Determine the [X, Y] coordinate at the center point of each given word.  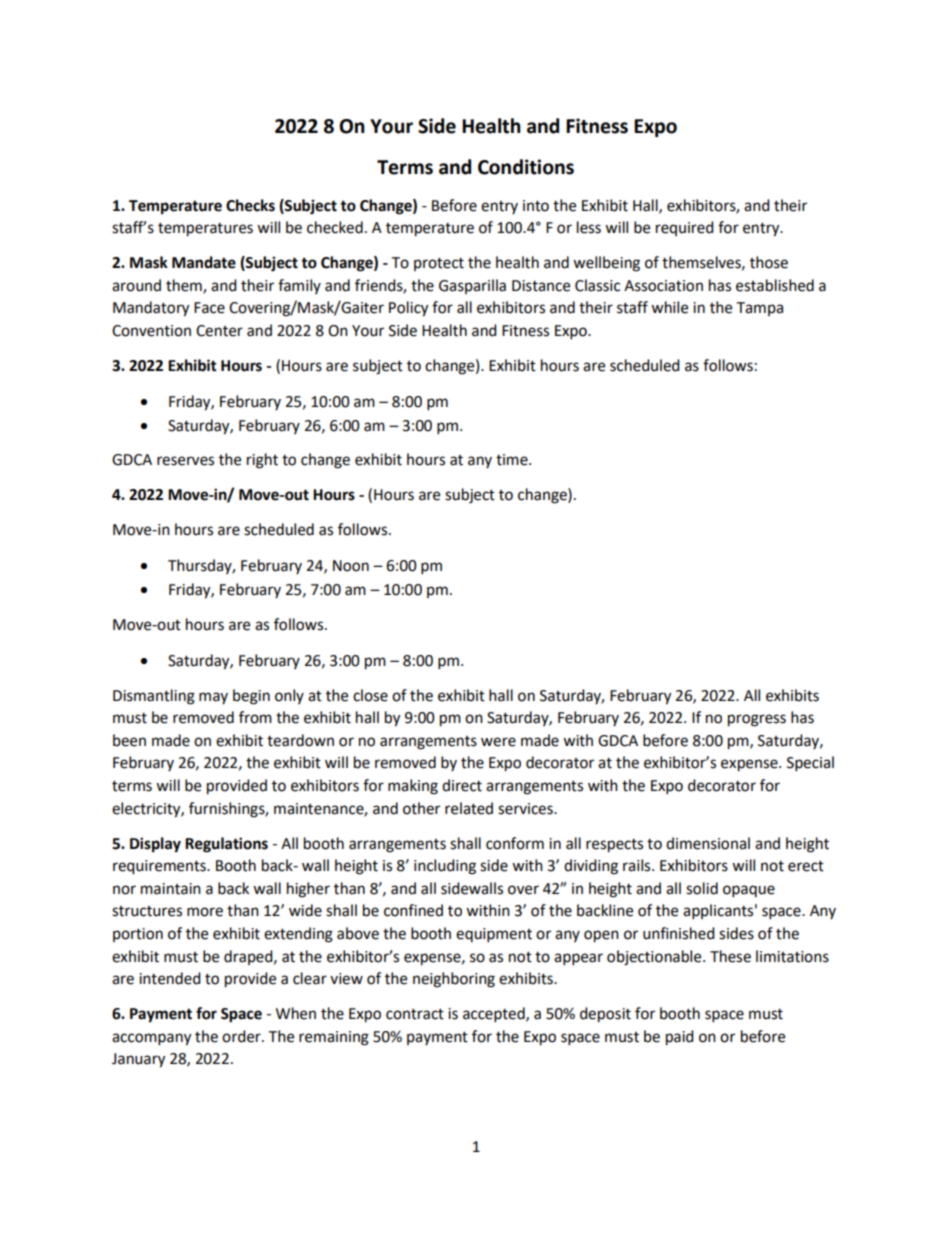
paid [680, 1038]
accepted [495, 1015]
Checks [250, 205]
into [536, 206]
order [242, 1036]
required [685, 228]
